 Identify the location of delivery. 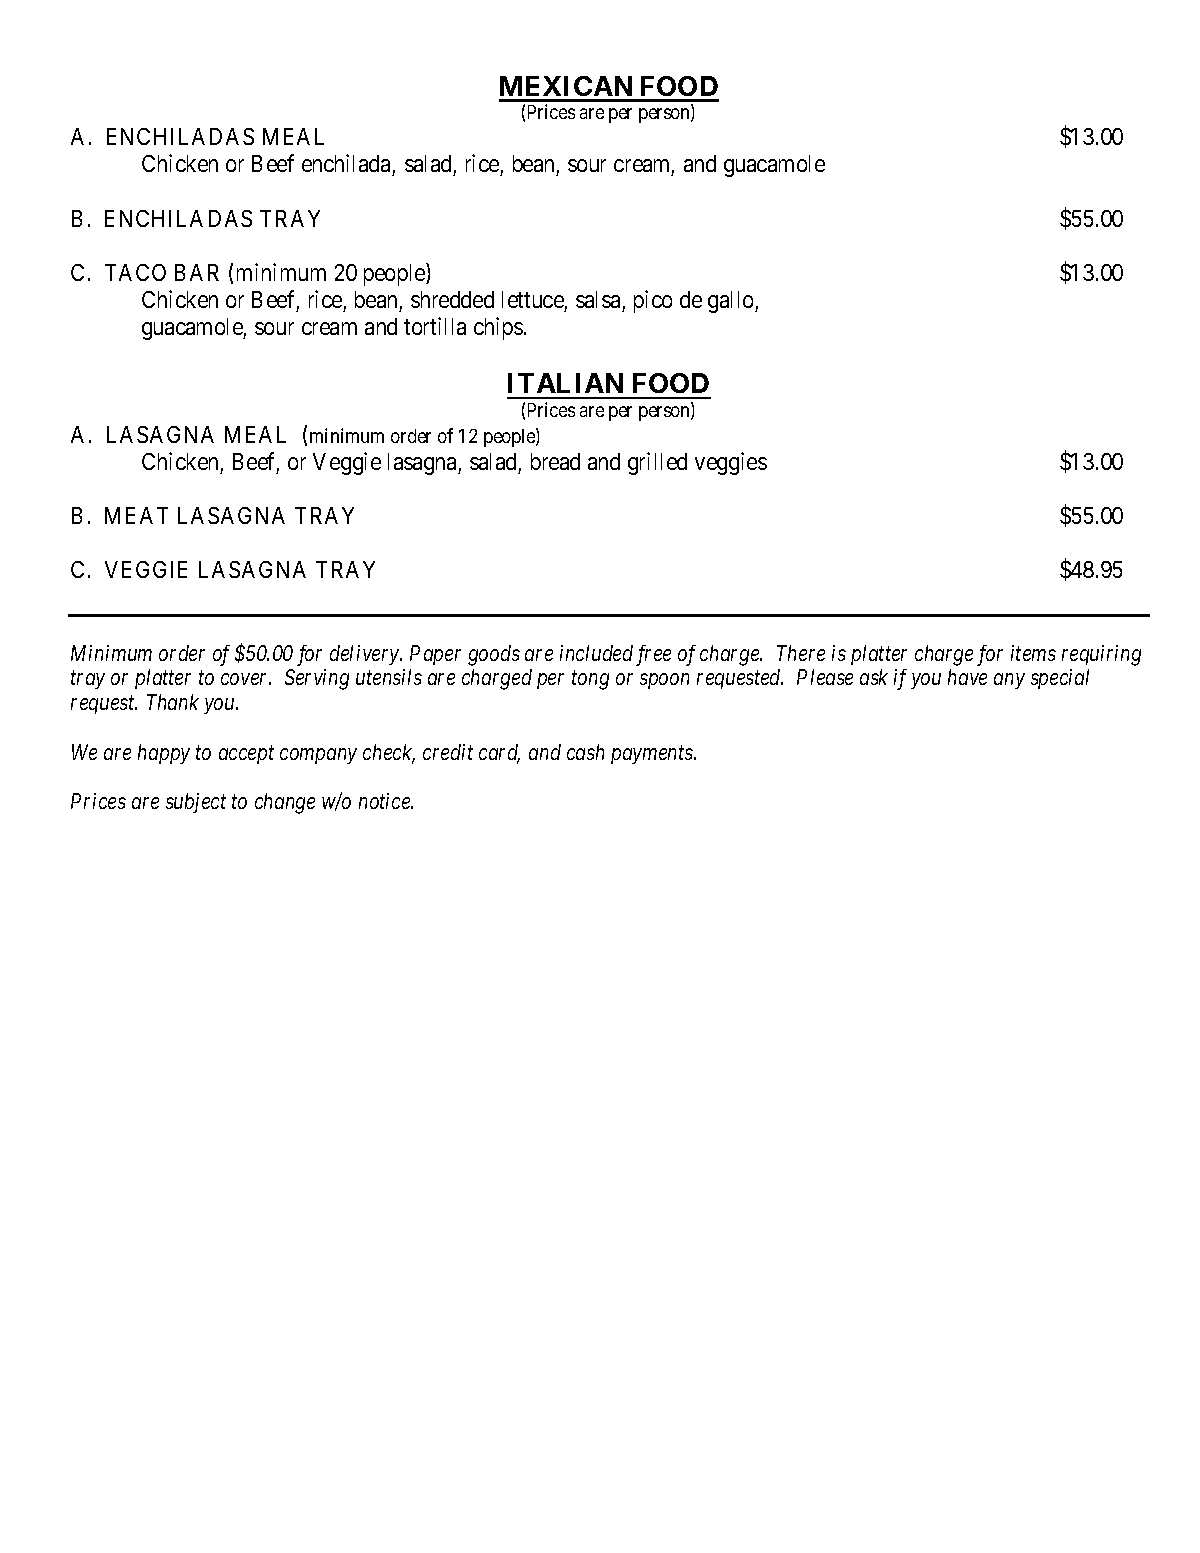
(365, 655).
